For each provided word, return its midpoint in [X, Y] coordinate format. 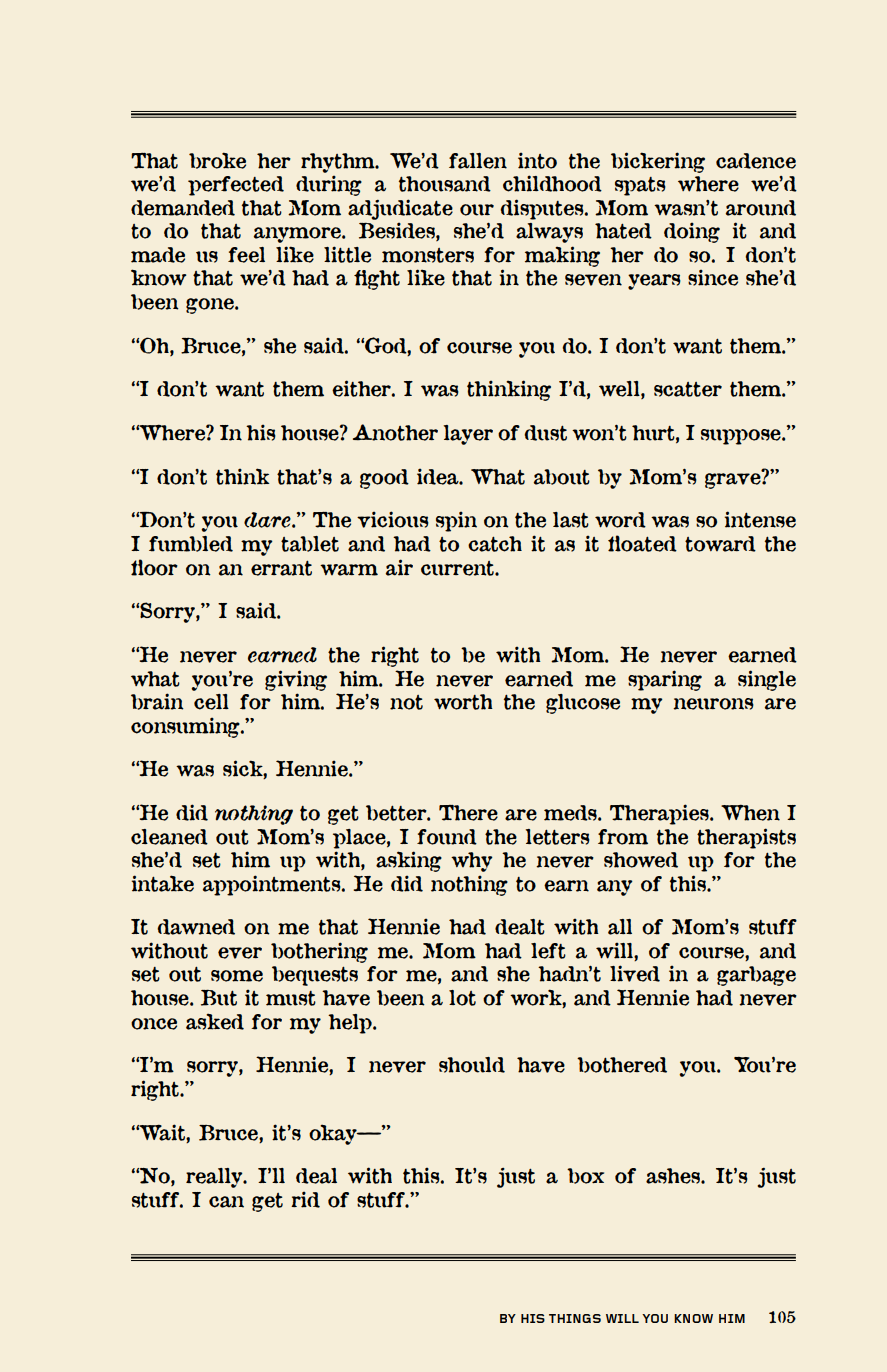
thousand [445, 184]
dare [268, 520]
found [447, 837]
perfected [236, 186]
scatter [688, 389]
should [472, 1065]
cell [211, 702]
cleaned [169, 837]
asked [215, 1021]
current [458, 568]
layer [468, 435]
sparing [665, 680]
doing [692, 233]
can [226, 1202]
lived [635, 973]
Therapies [660, 814]
